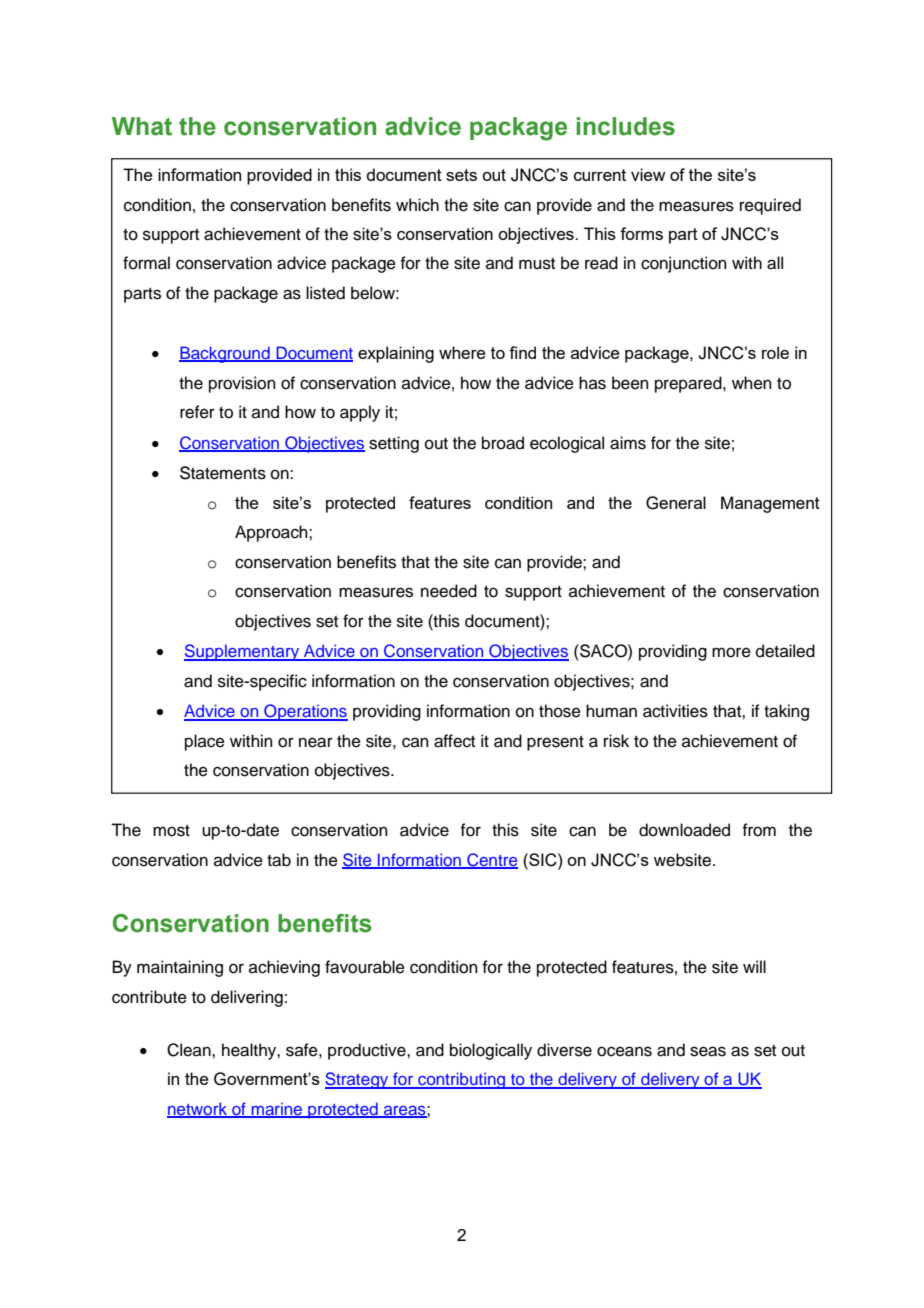  What do you see at coordinates (462, 1080) in the document?
I see `contributing` at bounding box center [462, 1080].
